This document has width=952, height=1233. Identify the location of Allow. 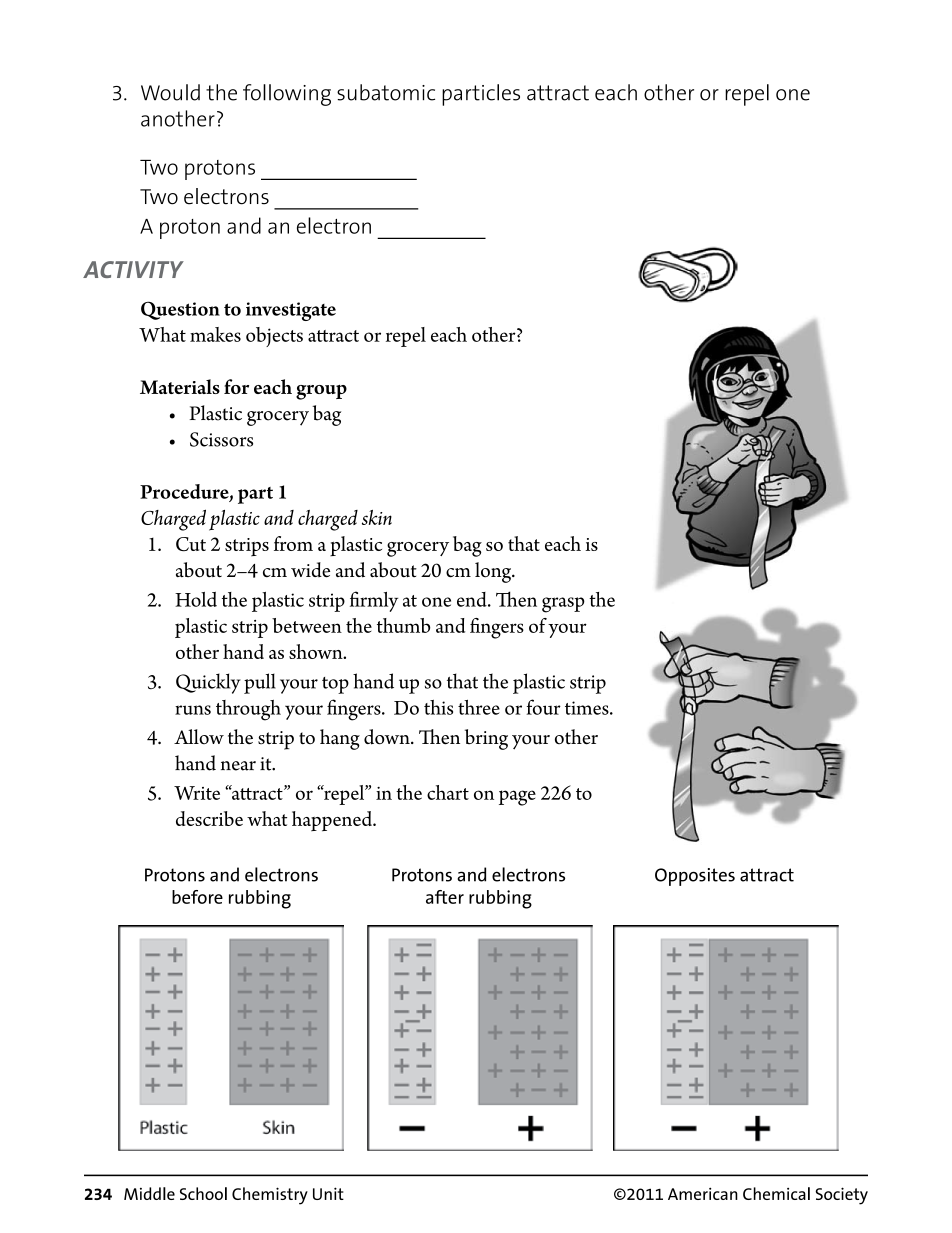
(199, 736).
